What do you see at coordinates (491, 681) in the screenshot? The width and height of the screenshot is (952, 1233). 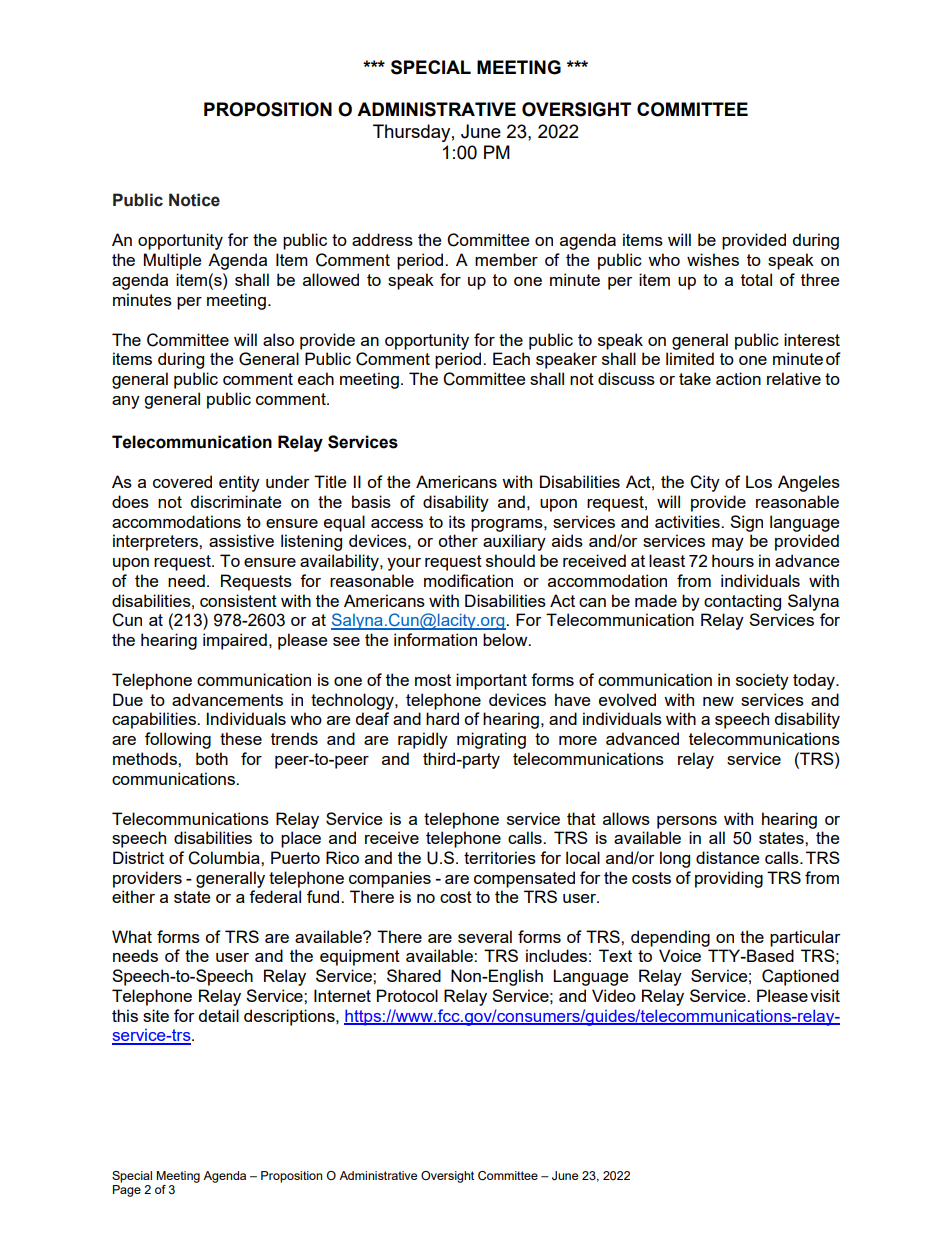 I see `important` at bounding box center [491, 681].
